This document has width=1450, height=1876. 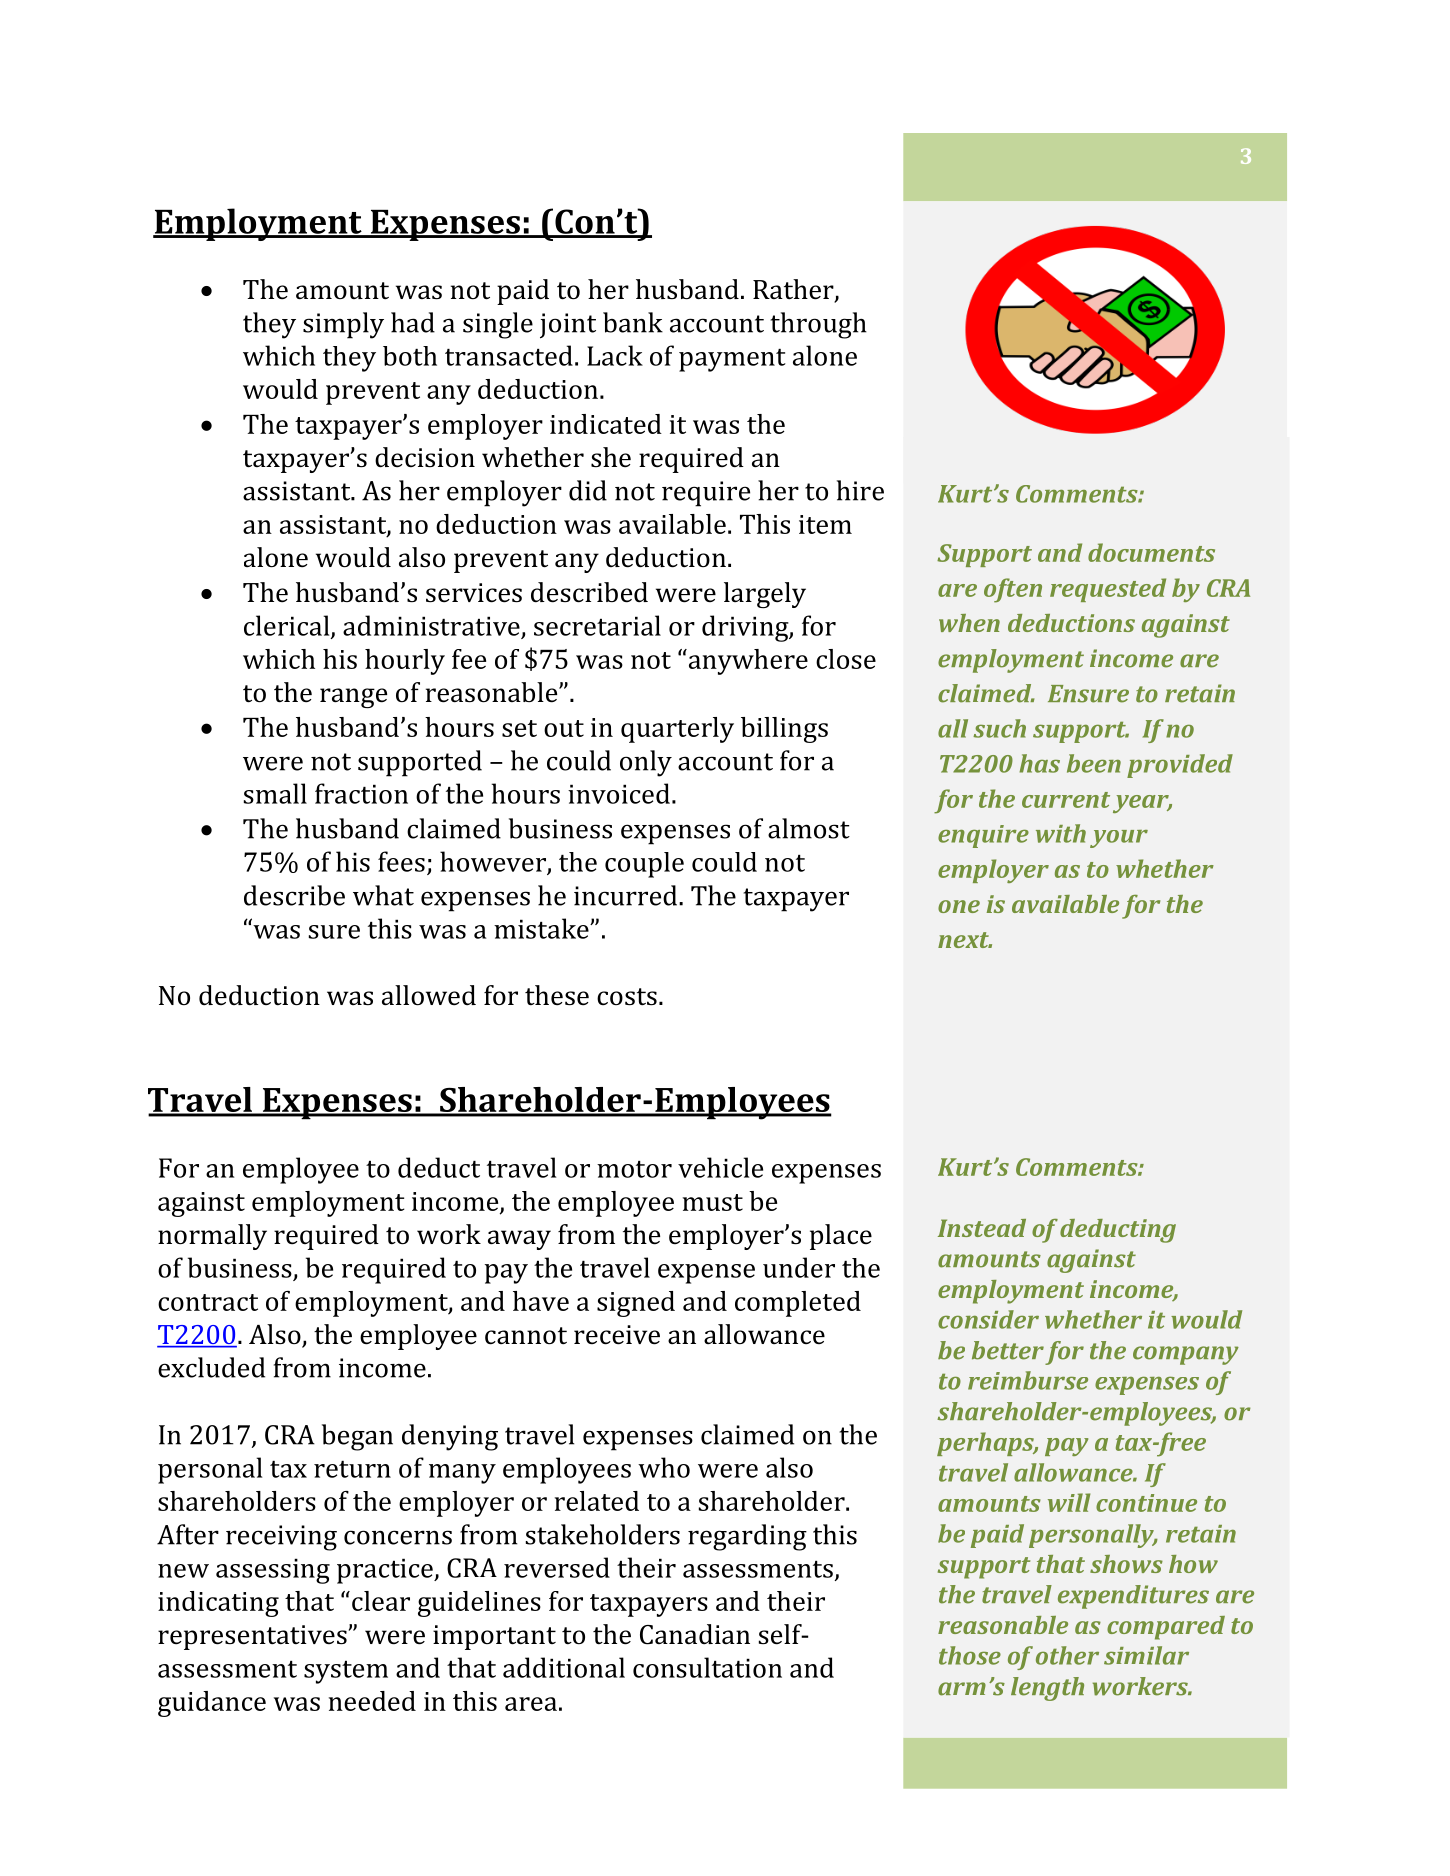 What do you see at coordinates (343, 325) in the document?
I see `simply` at bounding box center [343, 325].
